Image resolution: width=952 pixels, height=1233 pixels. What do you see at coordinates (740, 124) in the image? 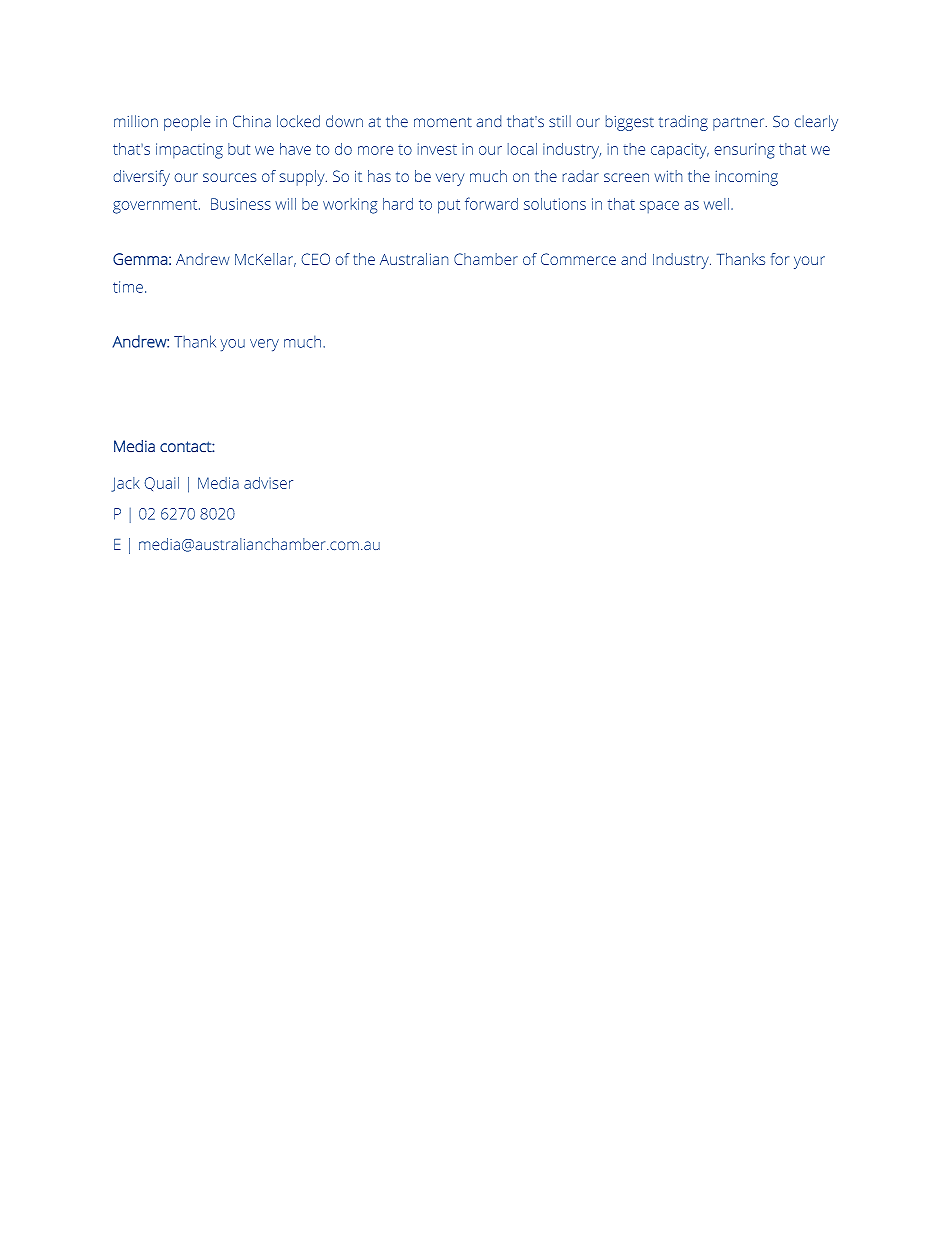
I see `partner` at bounding box center [740, 124].
